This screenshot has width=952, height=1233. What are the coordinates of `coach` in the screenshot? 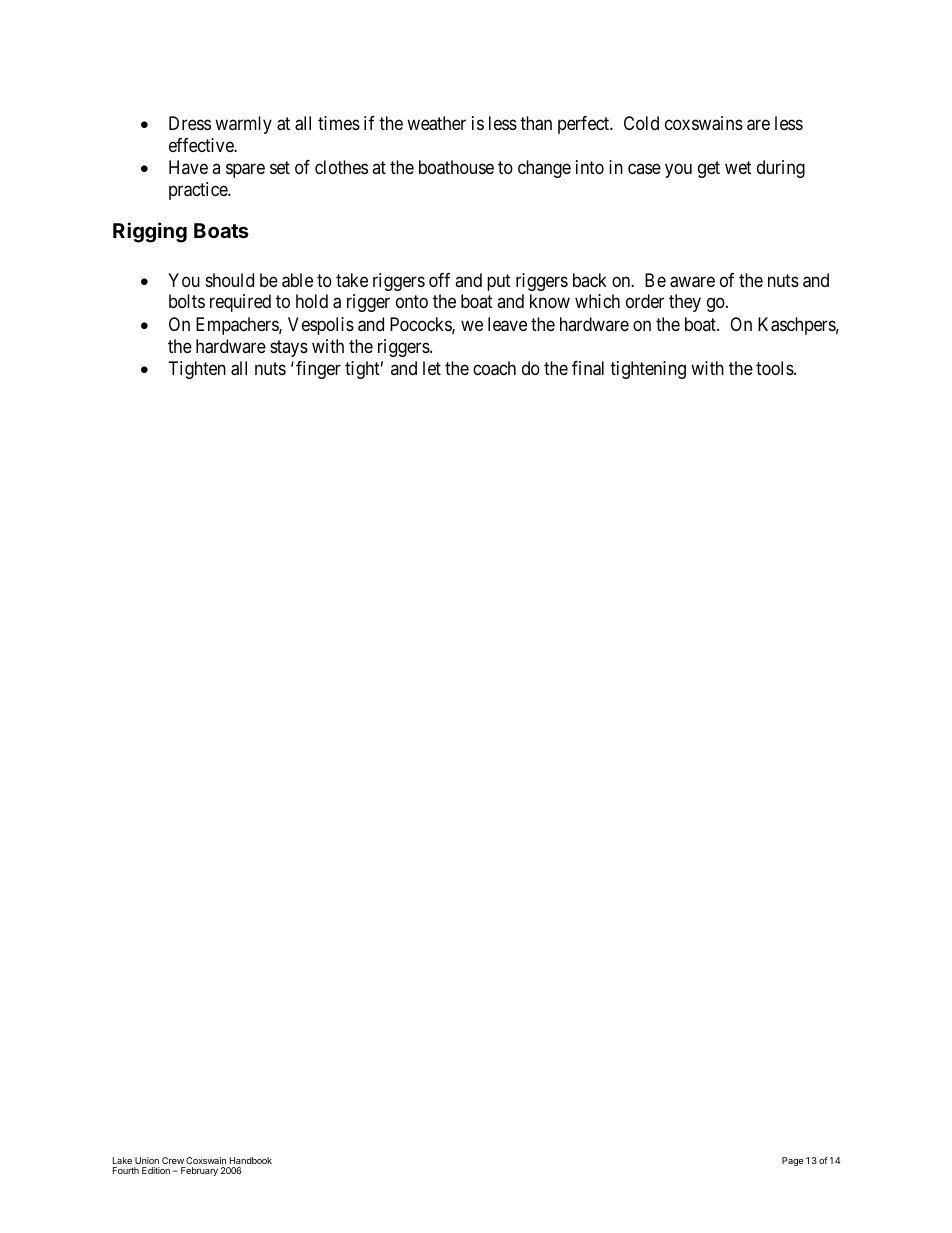 It's located at (494, 368).
